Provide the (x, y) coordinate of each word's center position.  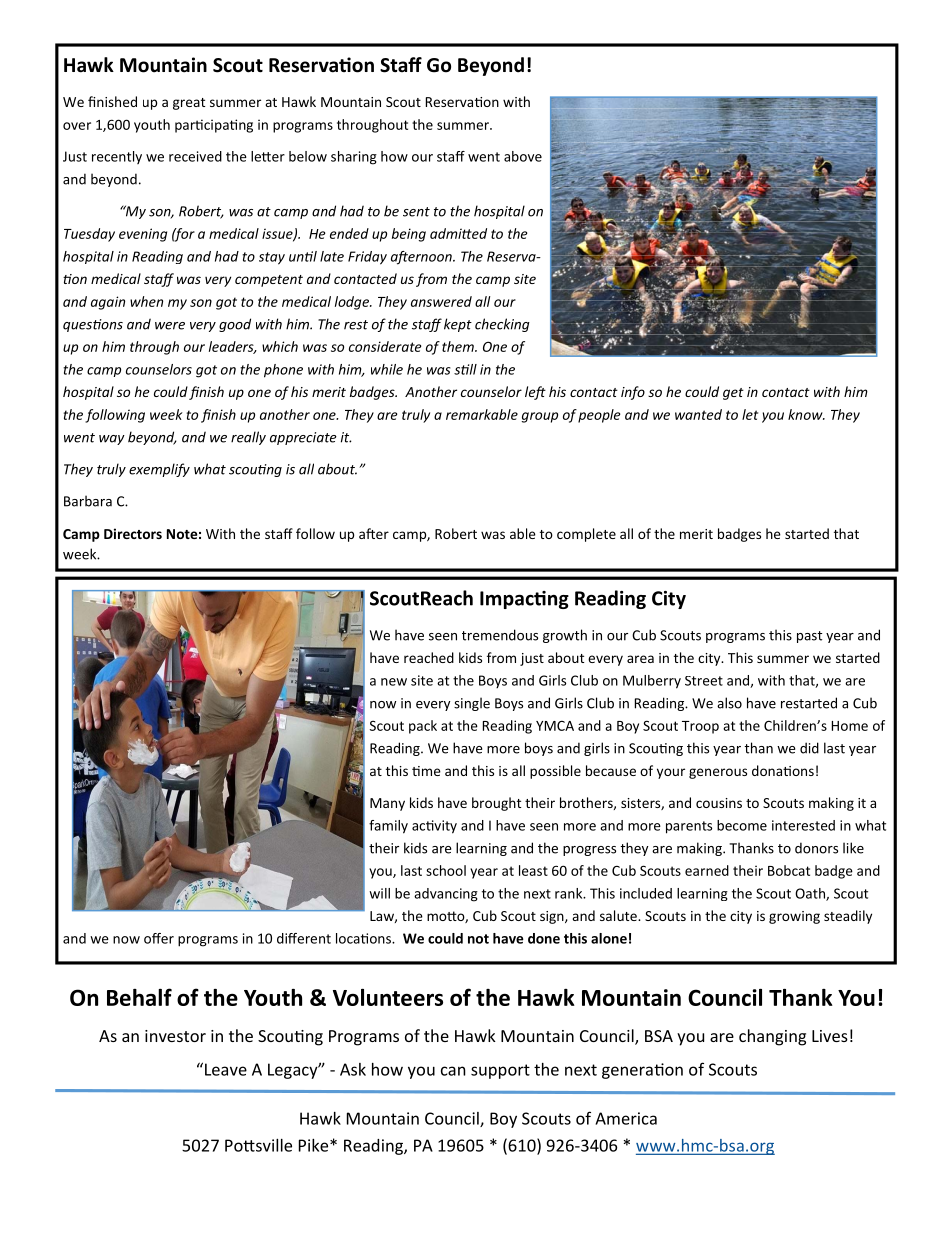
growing (794, 917)
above (523, 156)
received (195, 156)
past (809, 637)
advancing (446, 895)
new (394, 682)
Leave (226, 1069)
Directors (133, 533)
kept (458, 325)
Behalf (139, 997)
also (729, 703)
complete (586, 535)
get (733, 394)
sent (416, 212)
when (146, 301)
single (472, 704)
